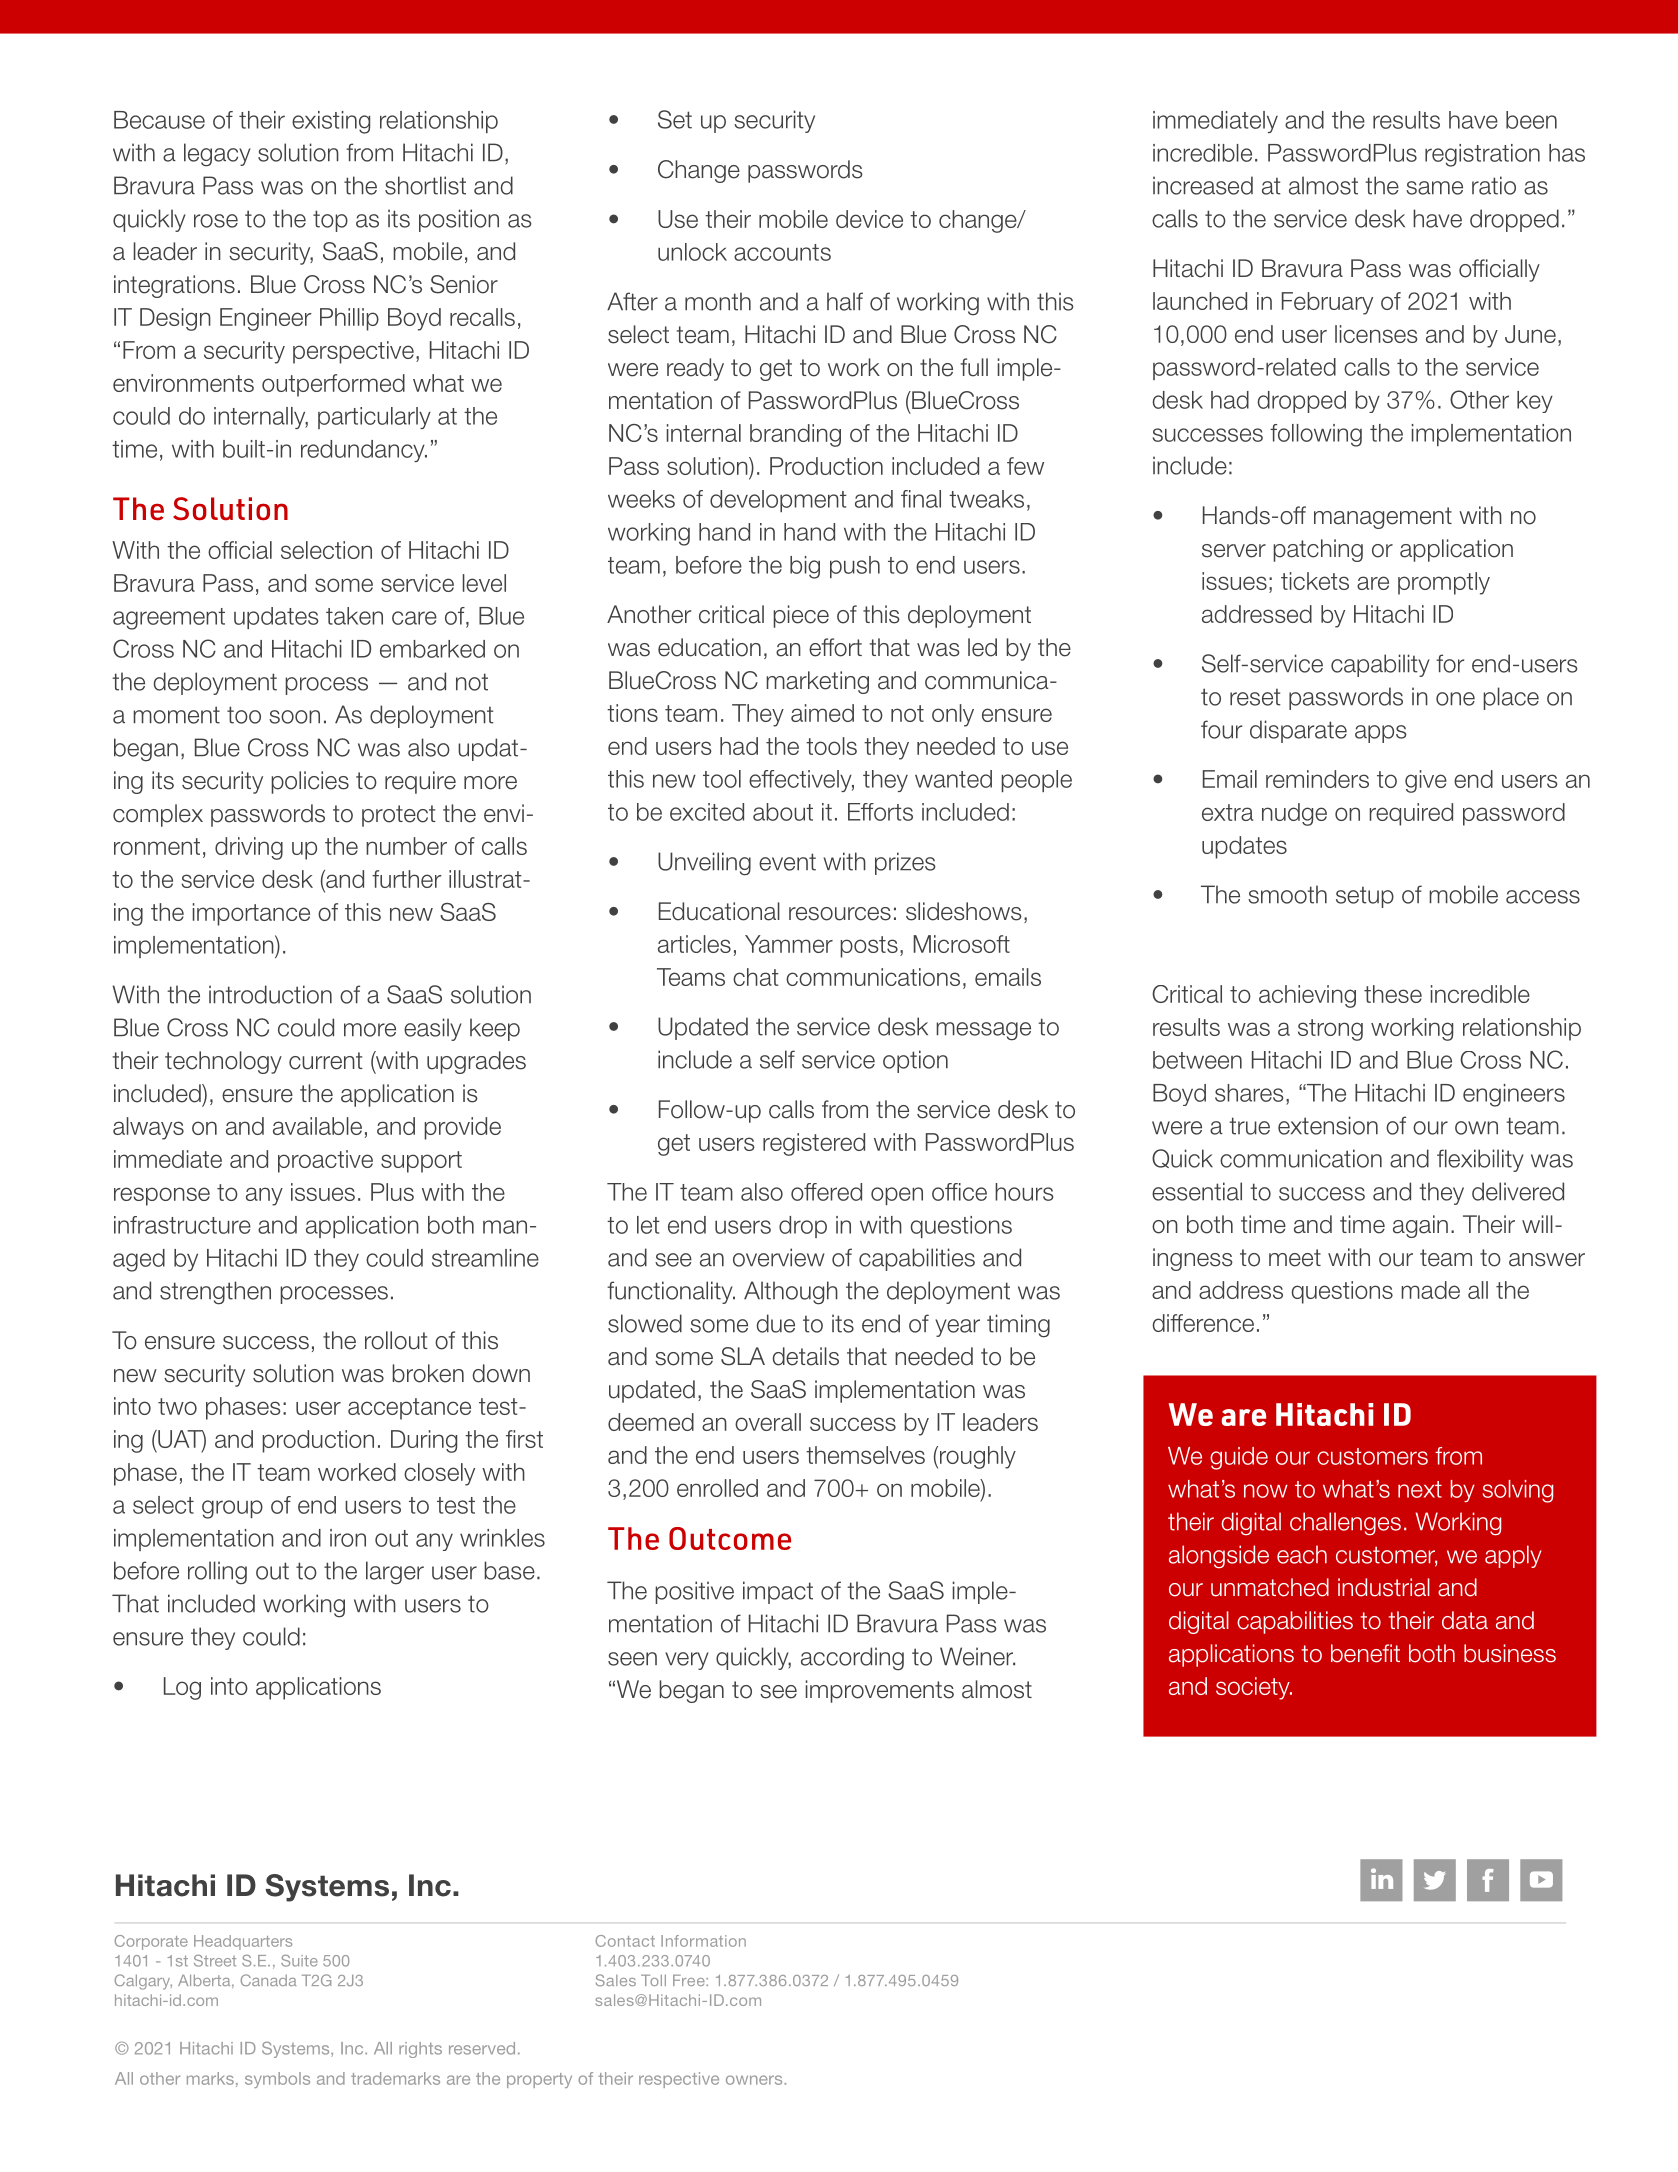  What do you see at coordinates (1365, 1653) in the image?
I see `benefit` at bounding box center [1365, 1653].
